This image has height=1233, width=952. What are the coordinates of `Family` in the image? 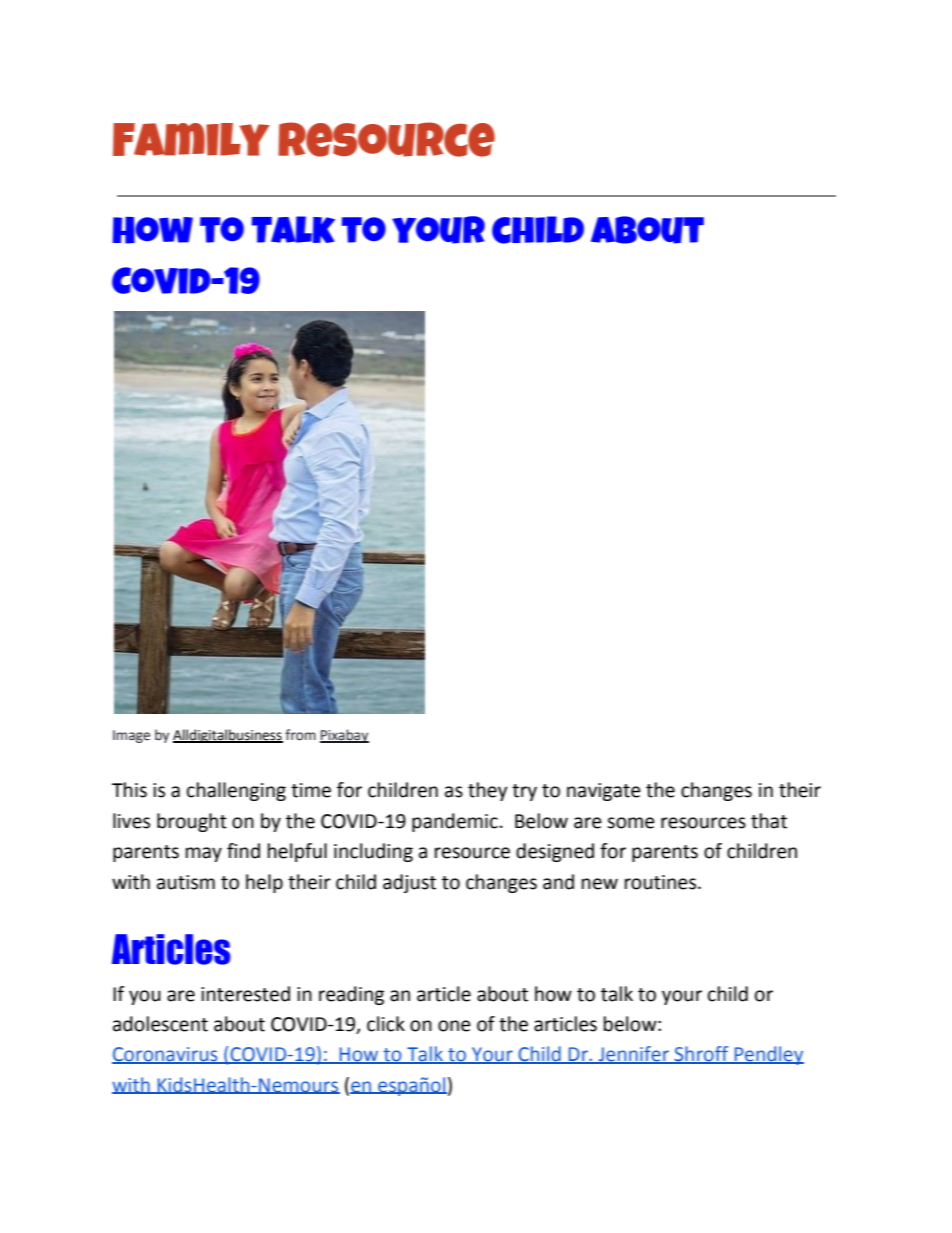 It's located at (191, 139).
